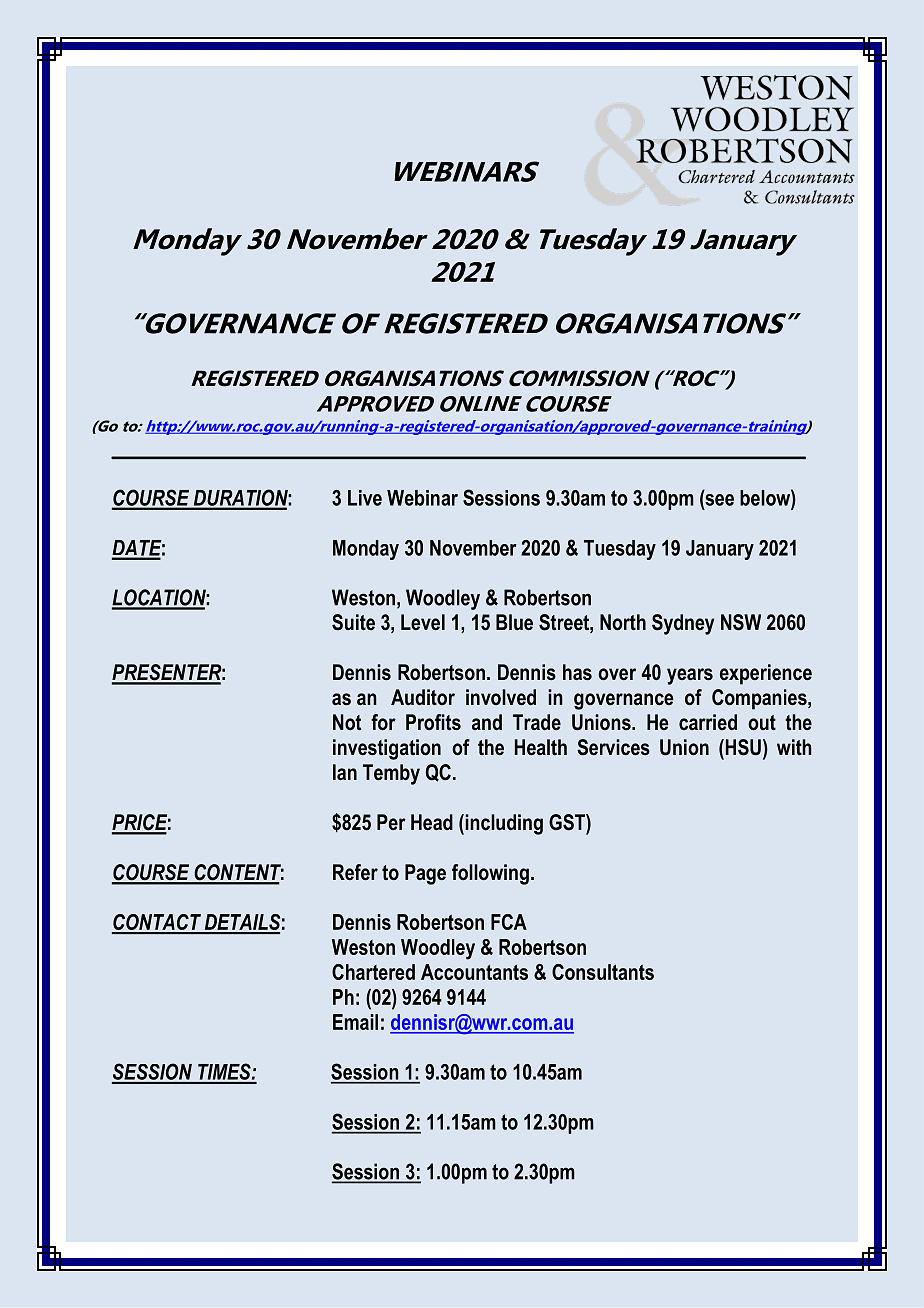 The width and height of the screenshot is (924, 1308). I want to click on Consultants, so click(603, 972).
